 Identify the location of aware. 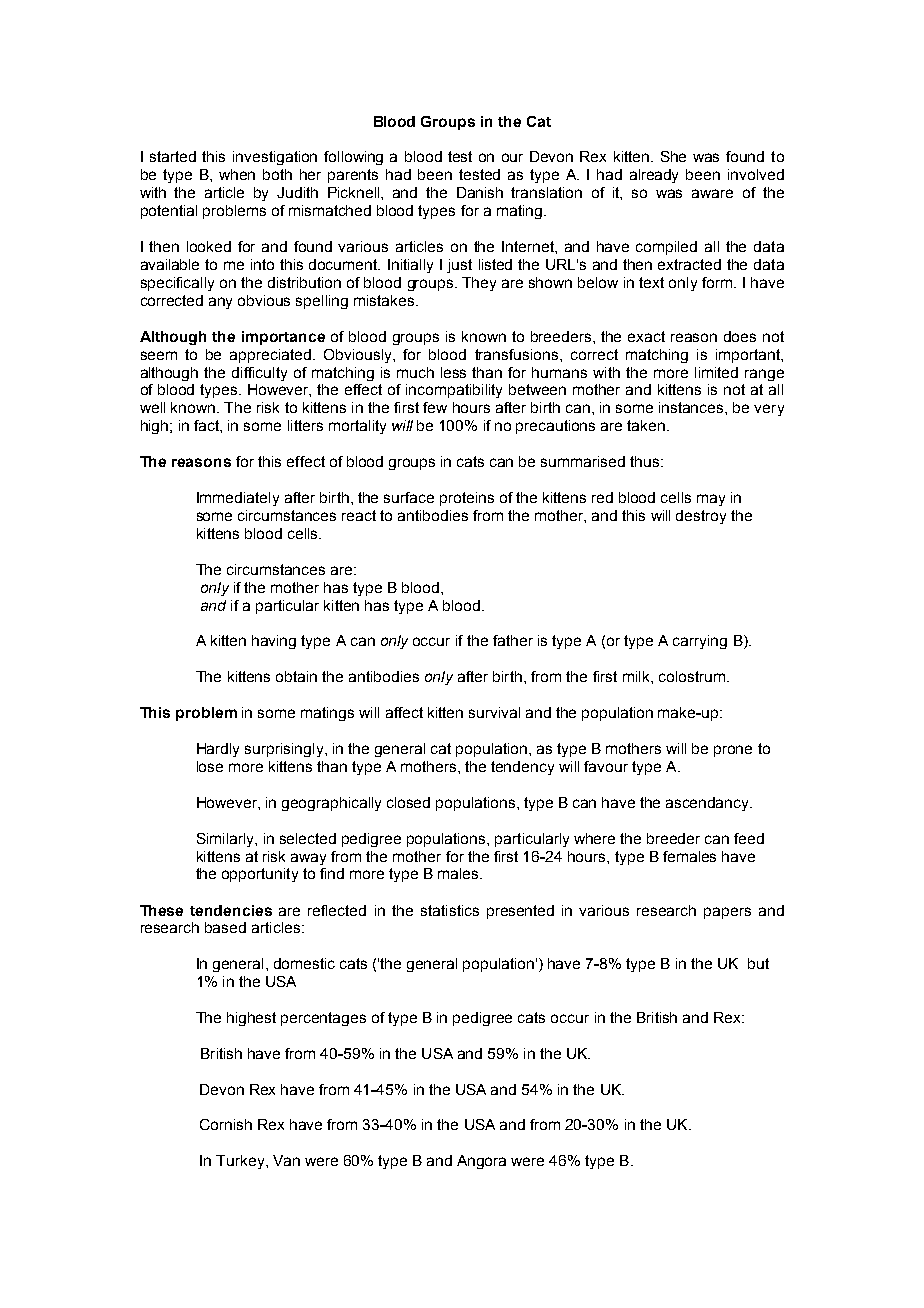
(712, 193).
